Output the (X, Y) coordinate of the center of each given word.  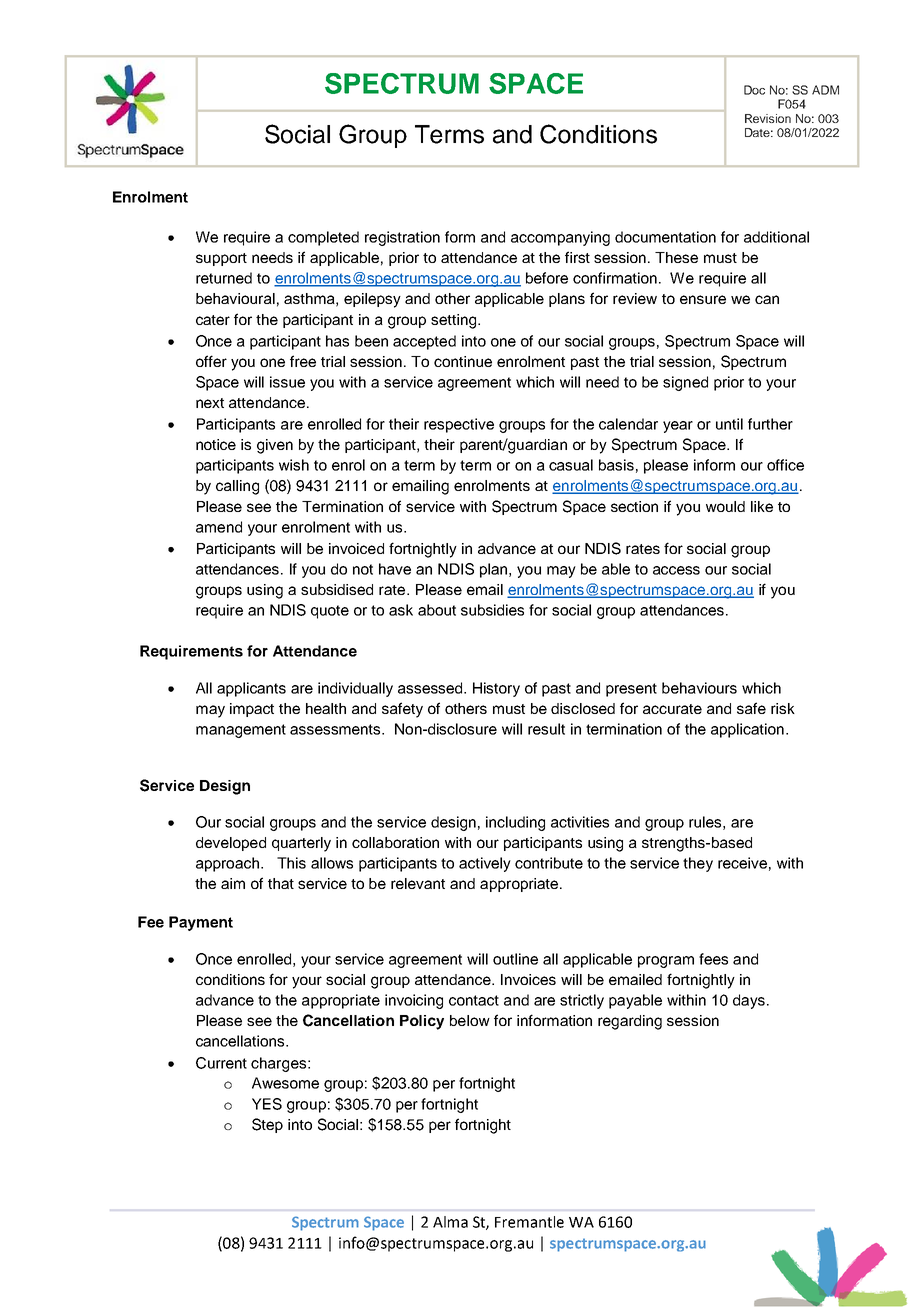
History (496, 689)
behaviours (699, 688)
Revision (768, 118)
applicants (251, 689)
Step (267, 1125)
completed (323, 238)
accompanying (560, 238)
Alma (450, 1222)
